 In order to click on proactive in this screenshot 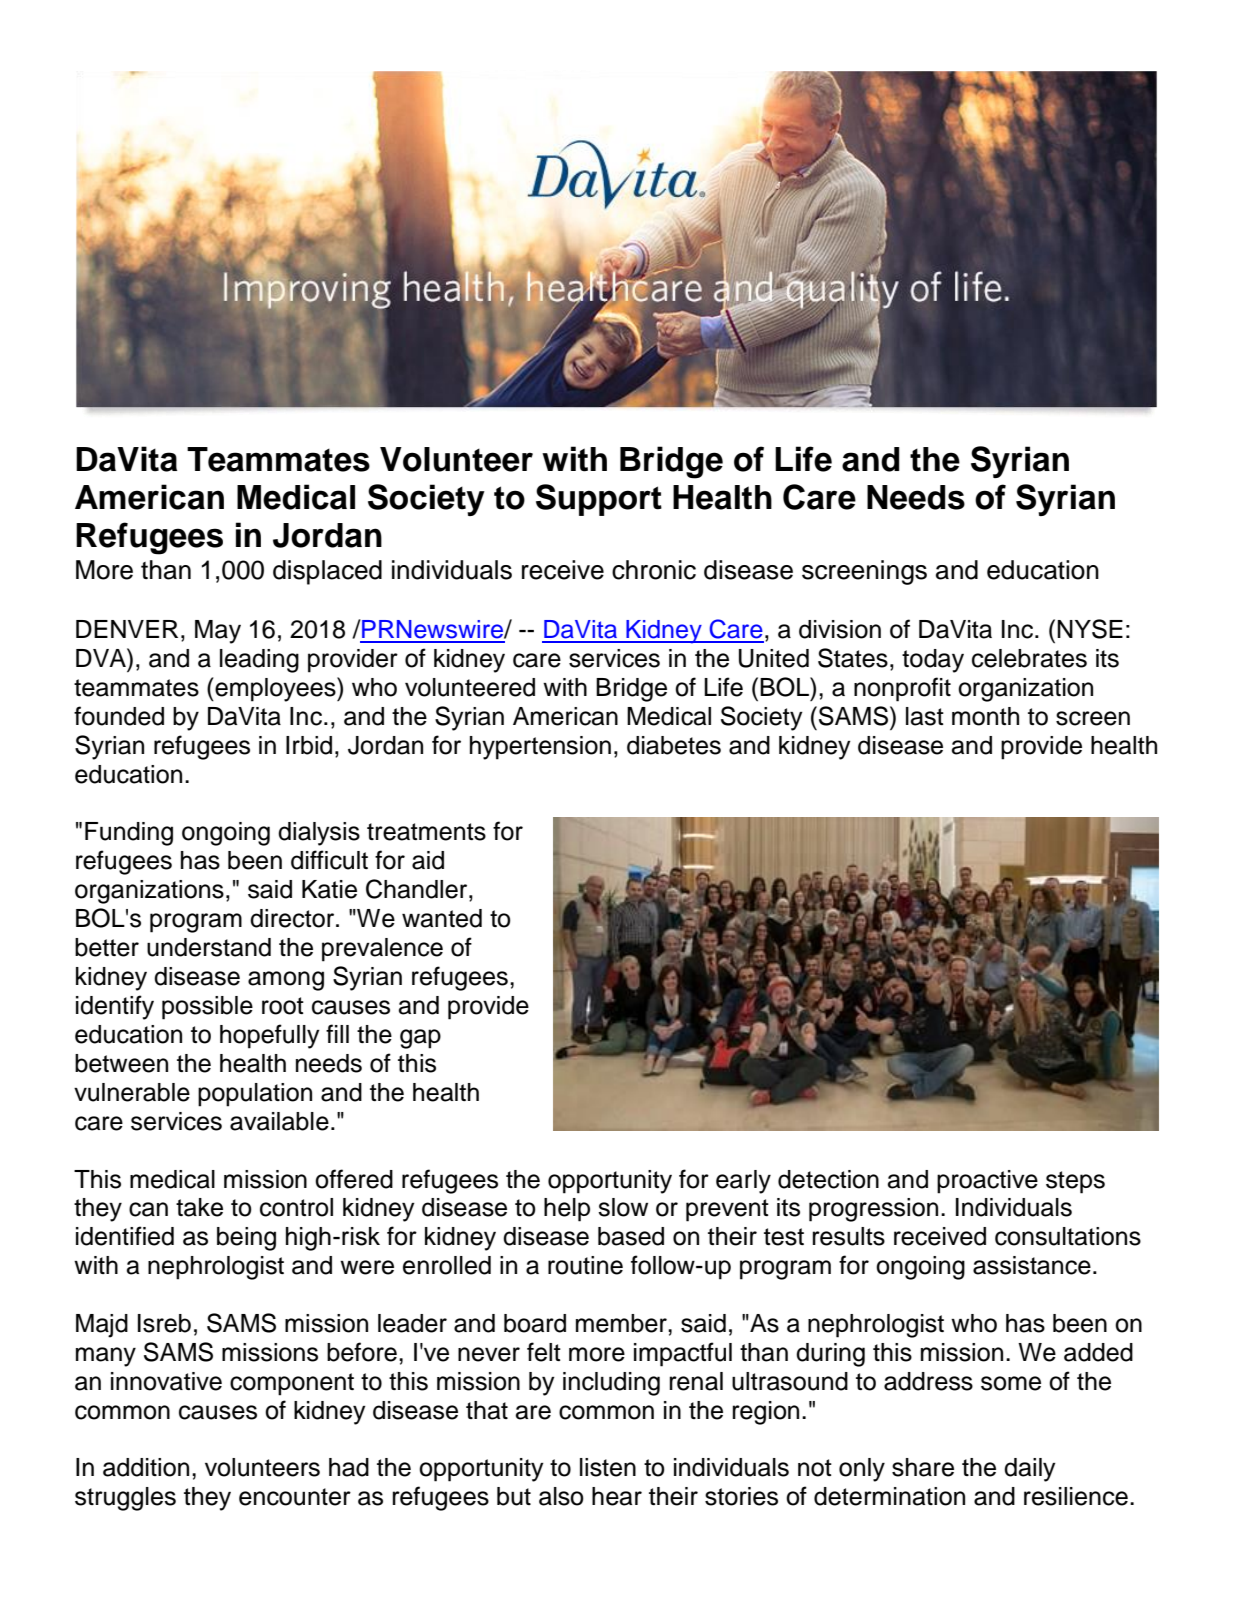, I will do `click(987, 1182)`.
